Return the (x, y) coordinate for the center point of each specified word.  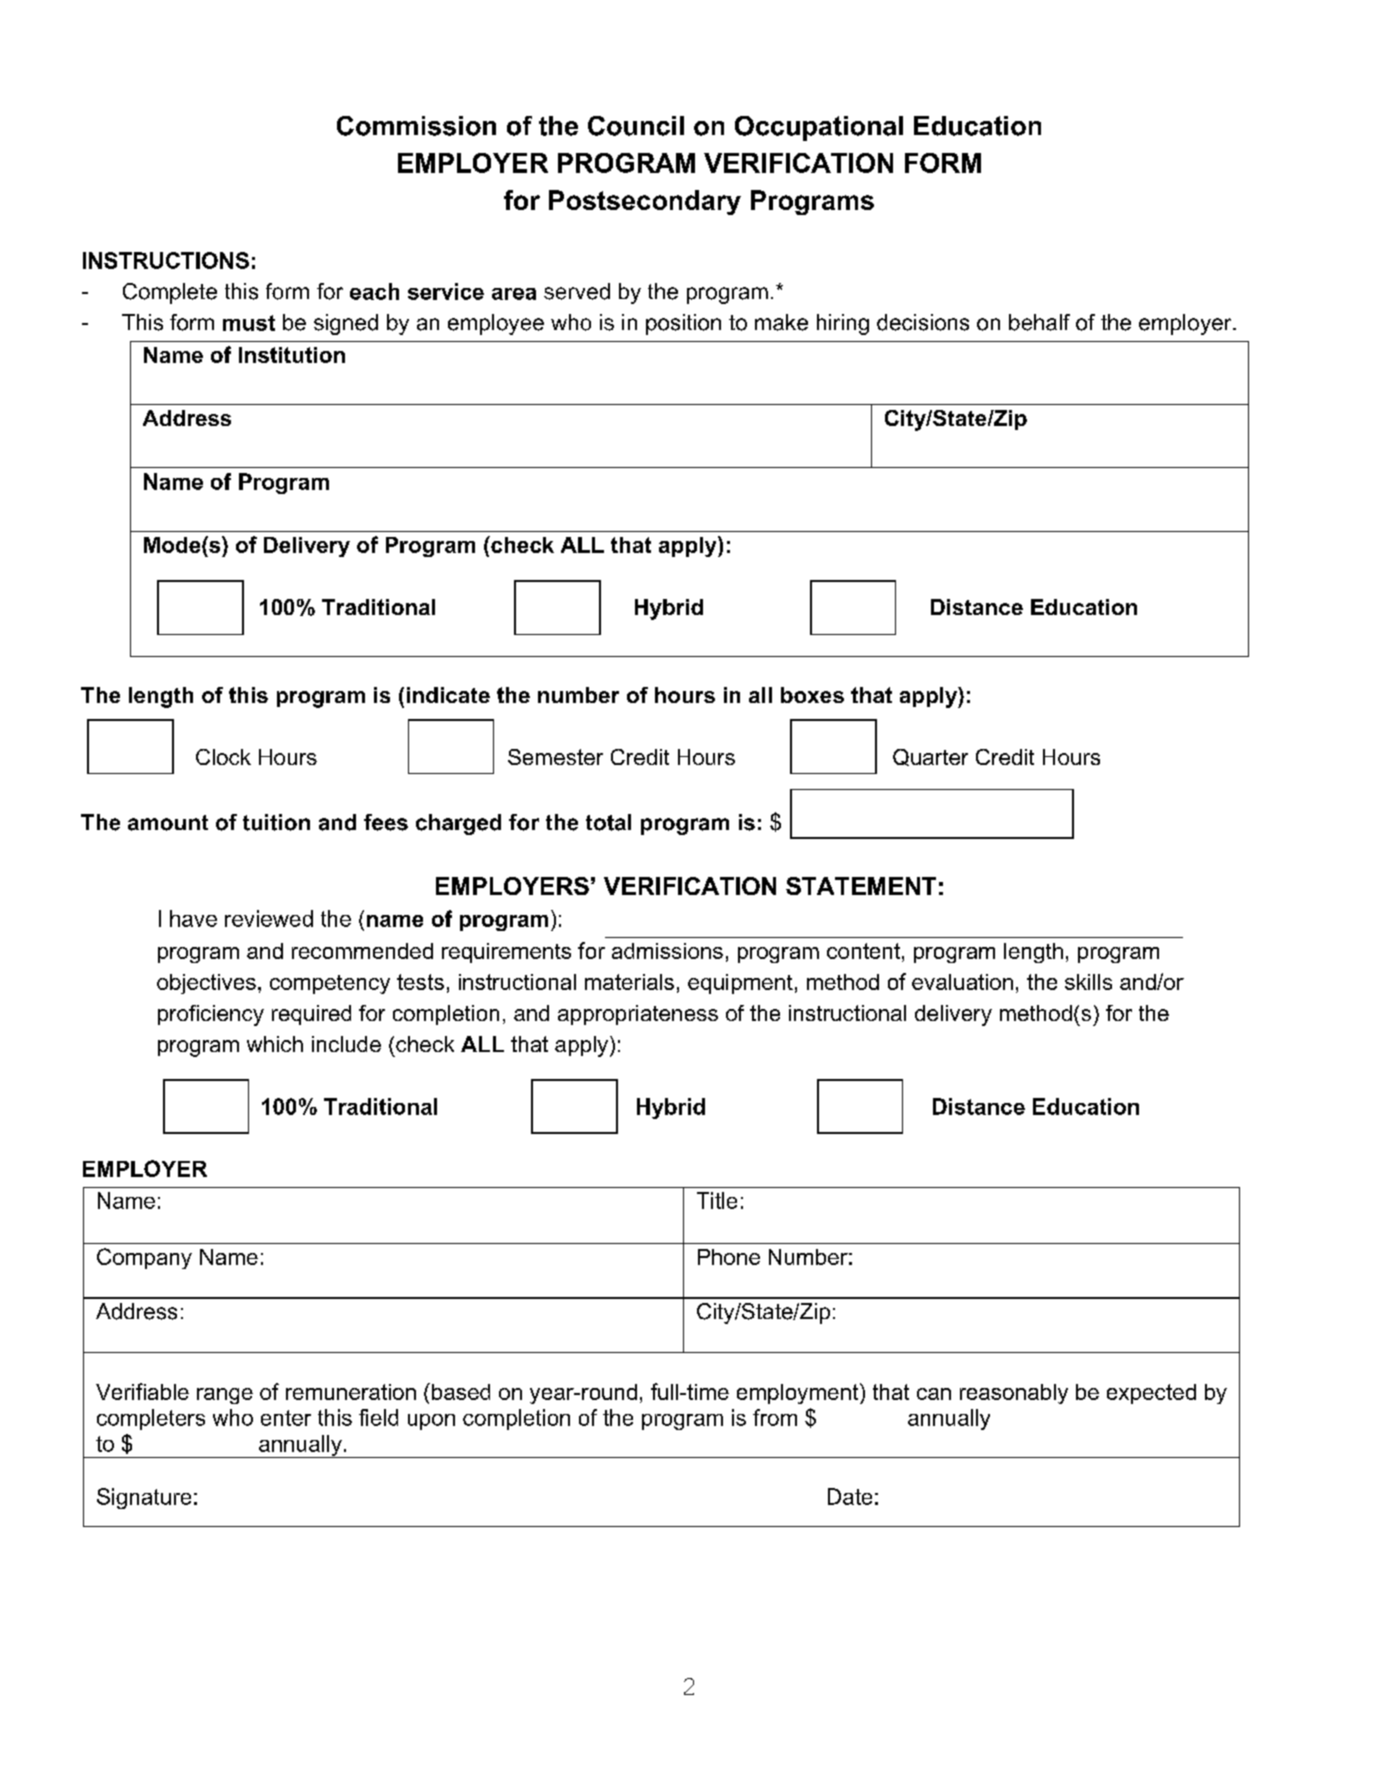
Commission (416, 126)
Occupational (819, 128)
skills (1088, 982)
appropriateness (638, 1015)
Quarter (930, 757)
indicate (448, 695)
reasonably (1014, 1394)
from (775, 1417)
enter (286, 1418)
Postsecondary (645, 202)
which (275, 1044)
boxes (812, 695)
